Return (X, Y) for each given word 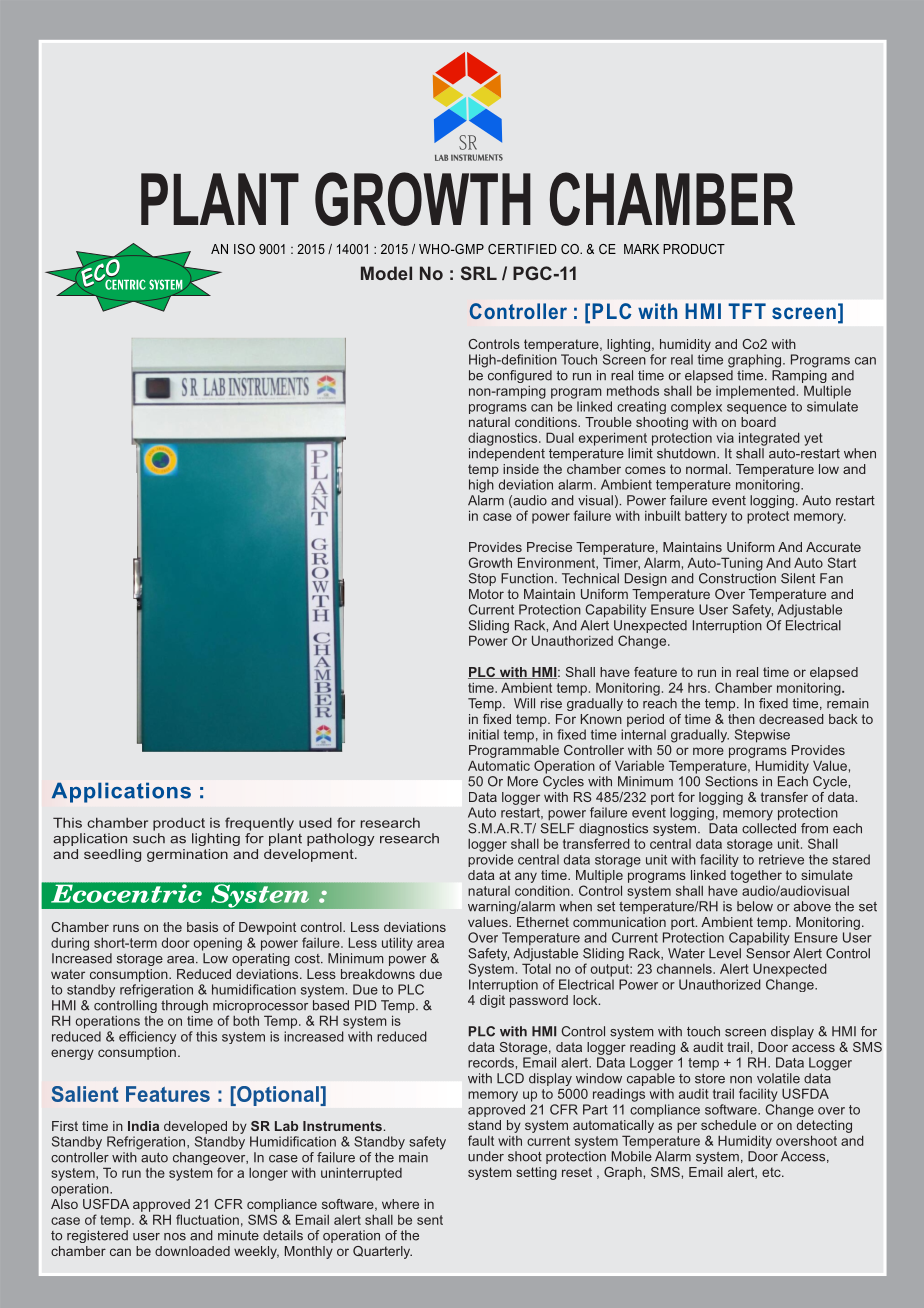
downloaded (192, 1251)
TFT (747, 311)
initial (484, 734)
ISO (244, 249)
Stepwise (762, 736)
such (149, 838)
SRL (479, 273)
